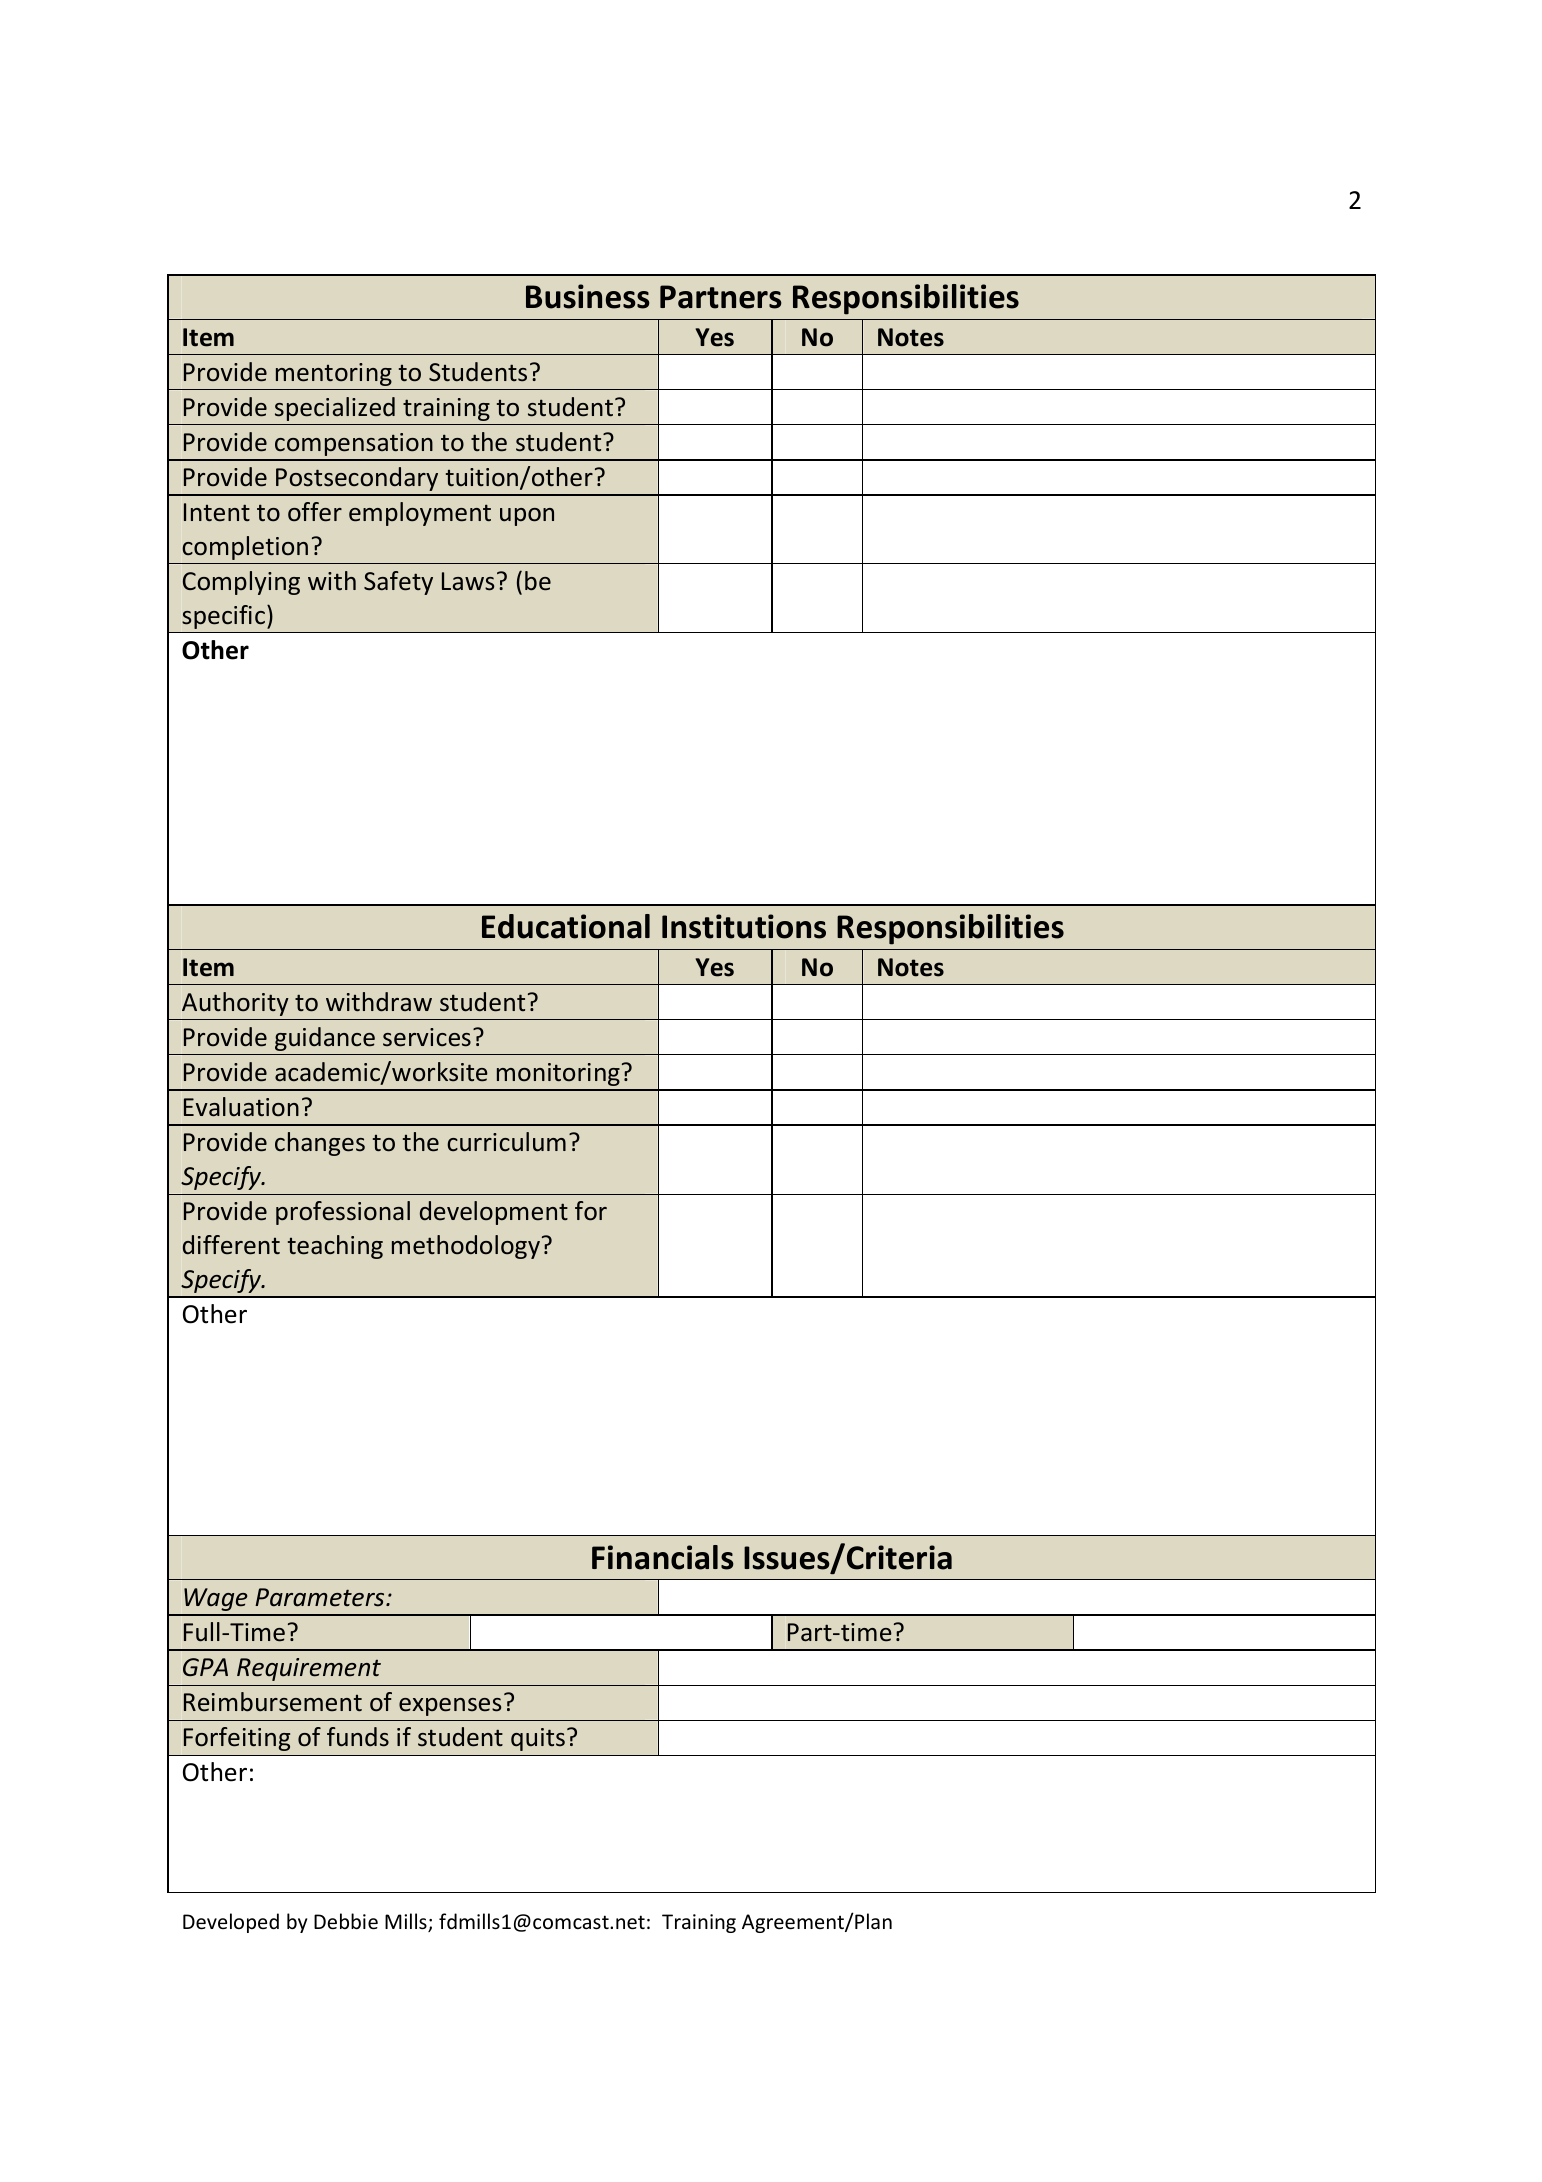 The width and height of the screenshot is (1542, 2182). What do you see at coordinates (231, 1923) in the screenshot?
I see `Developed` at bounding box center [231, 1923].
